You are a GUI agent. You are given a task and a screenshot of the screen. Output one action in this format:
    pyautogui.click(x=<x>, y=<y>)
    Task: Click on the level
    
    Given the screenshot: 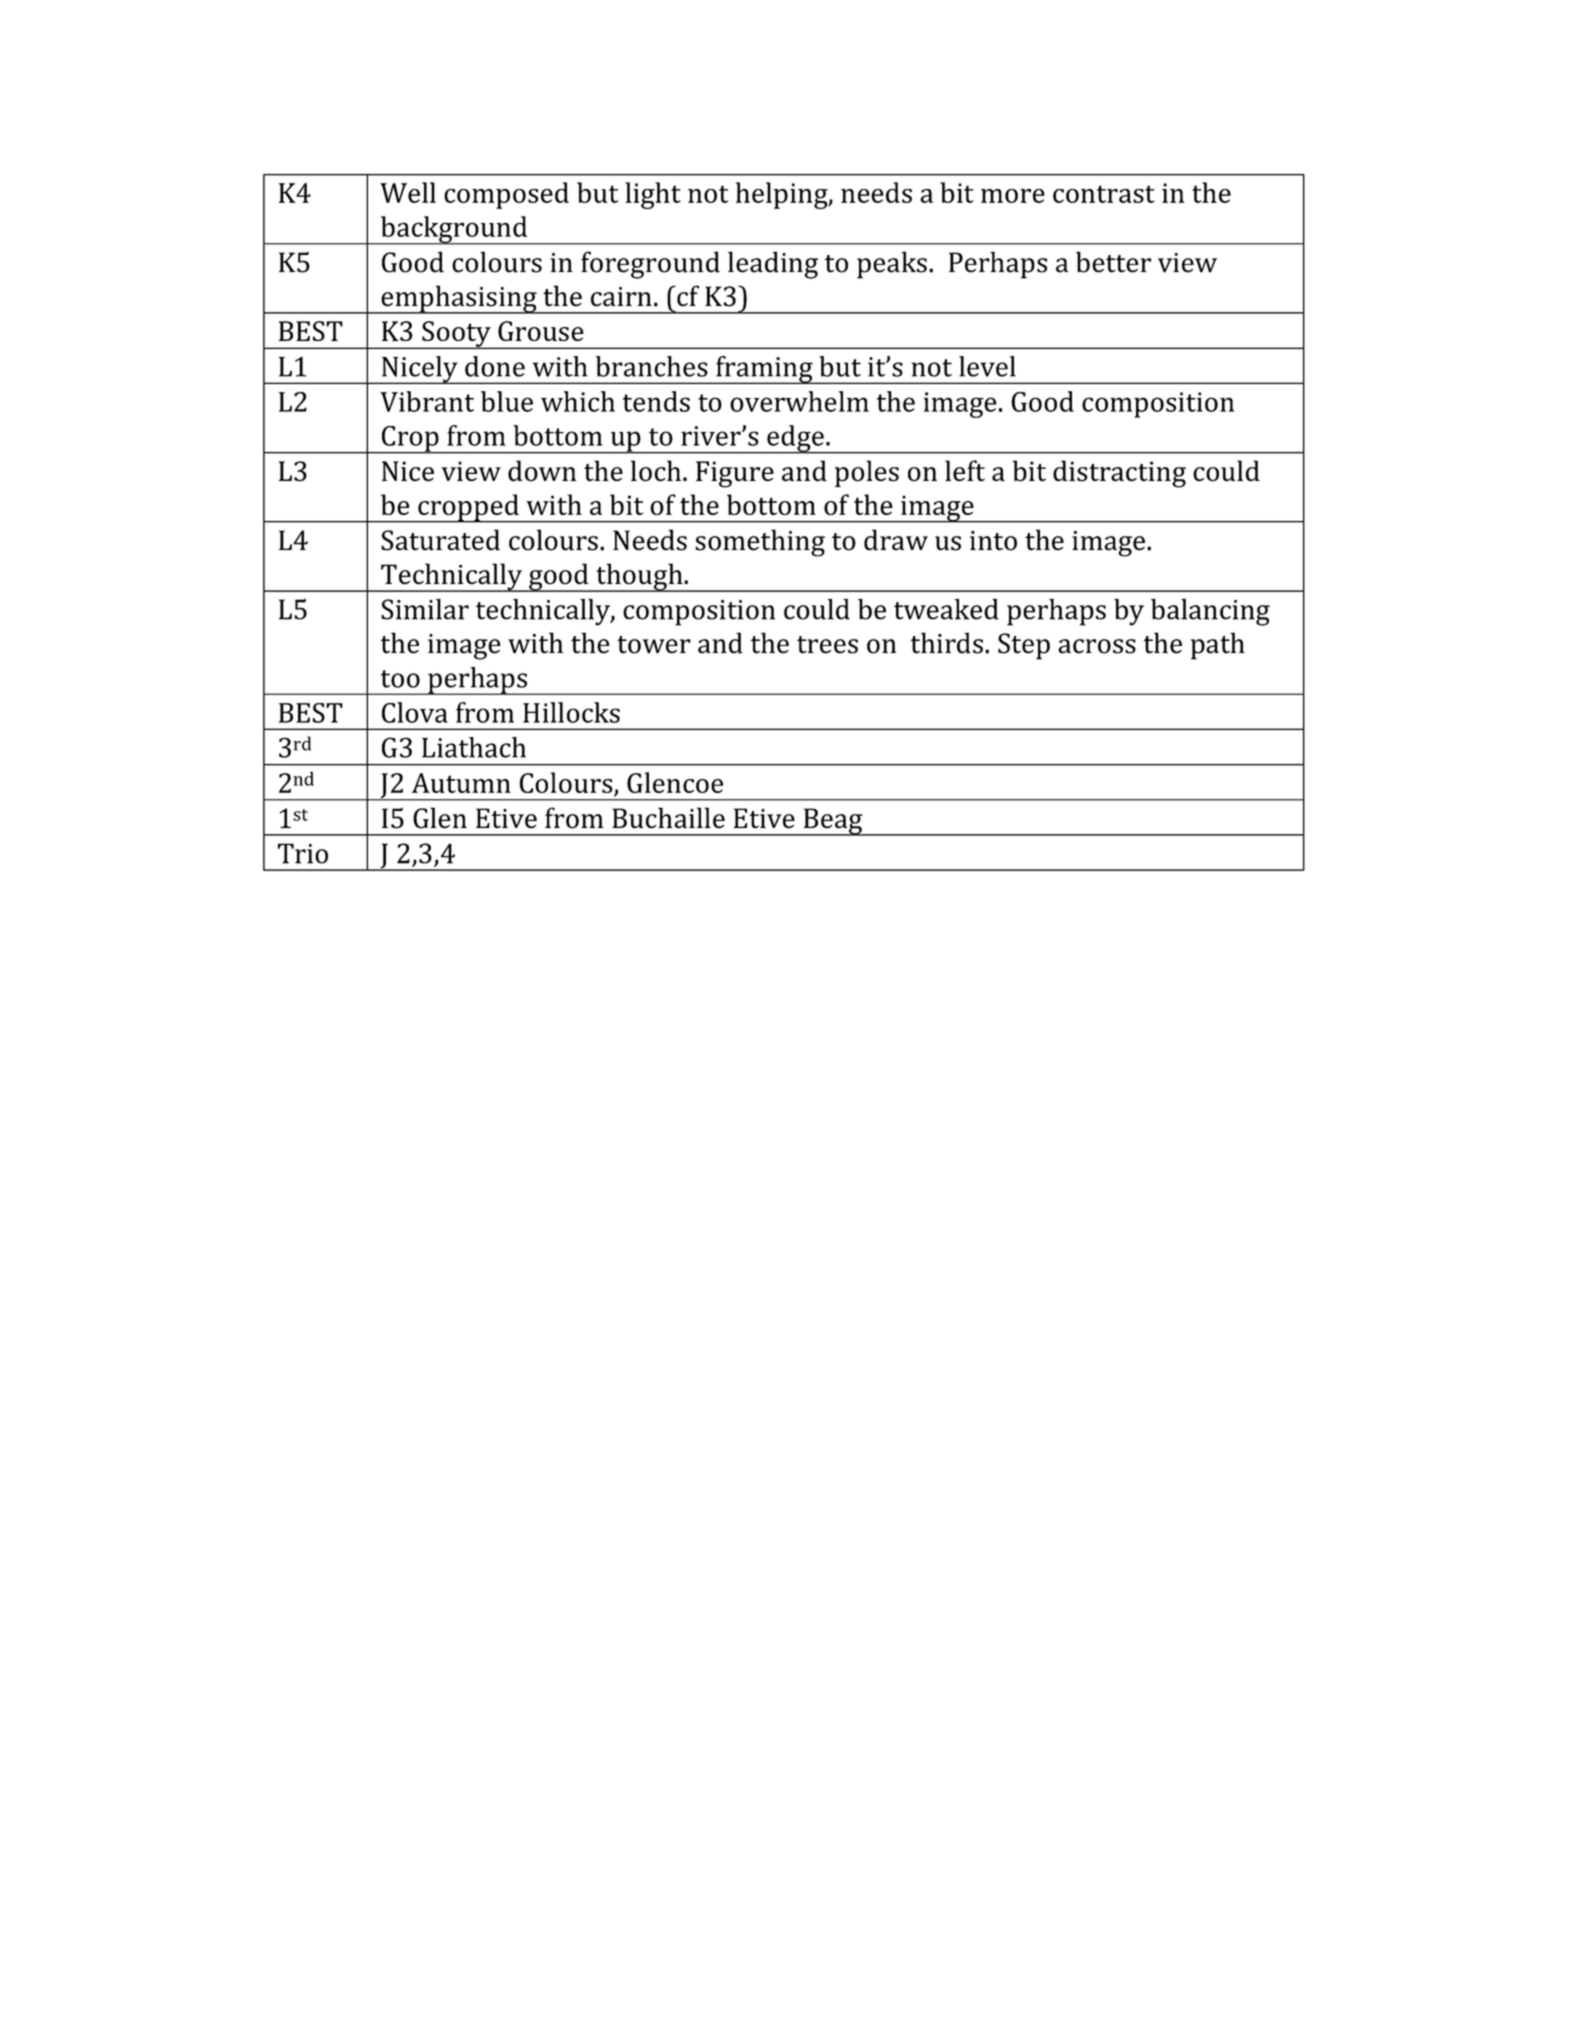 What is the action you would take?
    pyautogui.click(x=987, y=366)
